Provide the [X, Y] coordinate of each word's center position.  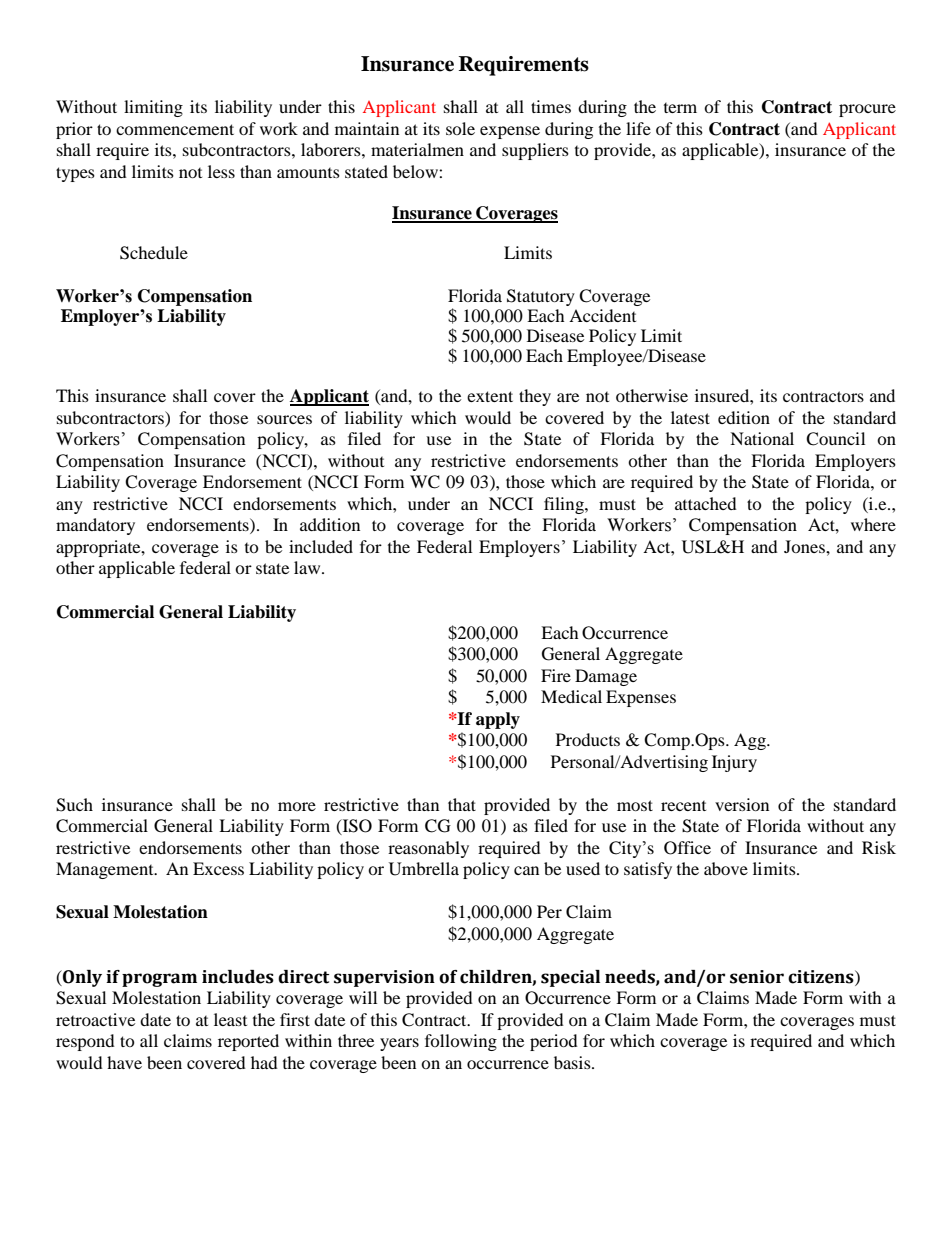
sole [460, 128]
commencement [175, 129]
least [230, 1019]
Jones [805, 546]
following [461, 1042]
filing [565, 505]
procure [867, 110]
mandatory [95, 526]
